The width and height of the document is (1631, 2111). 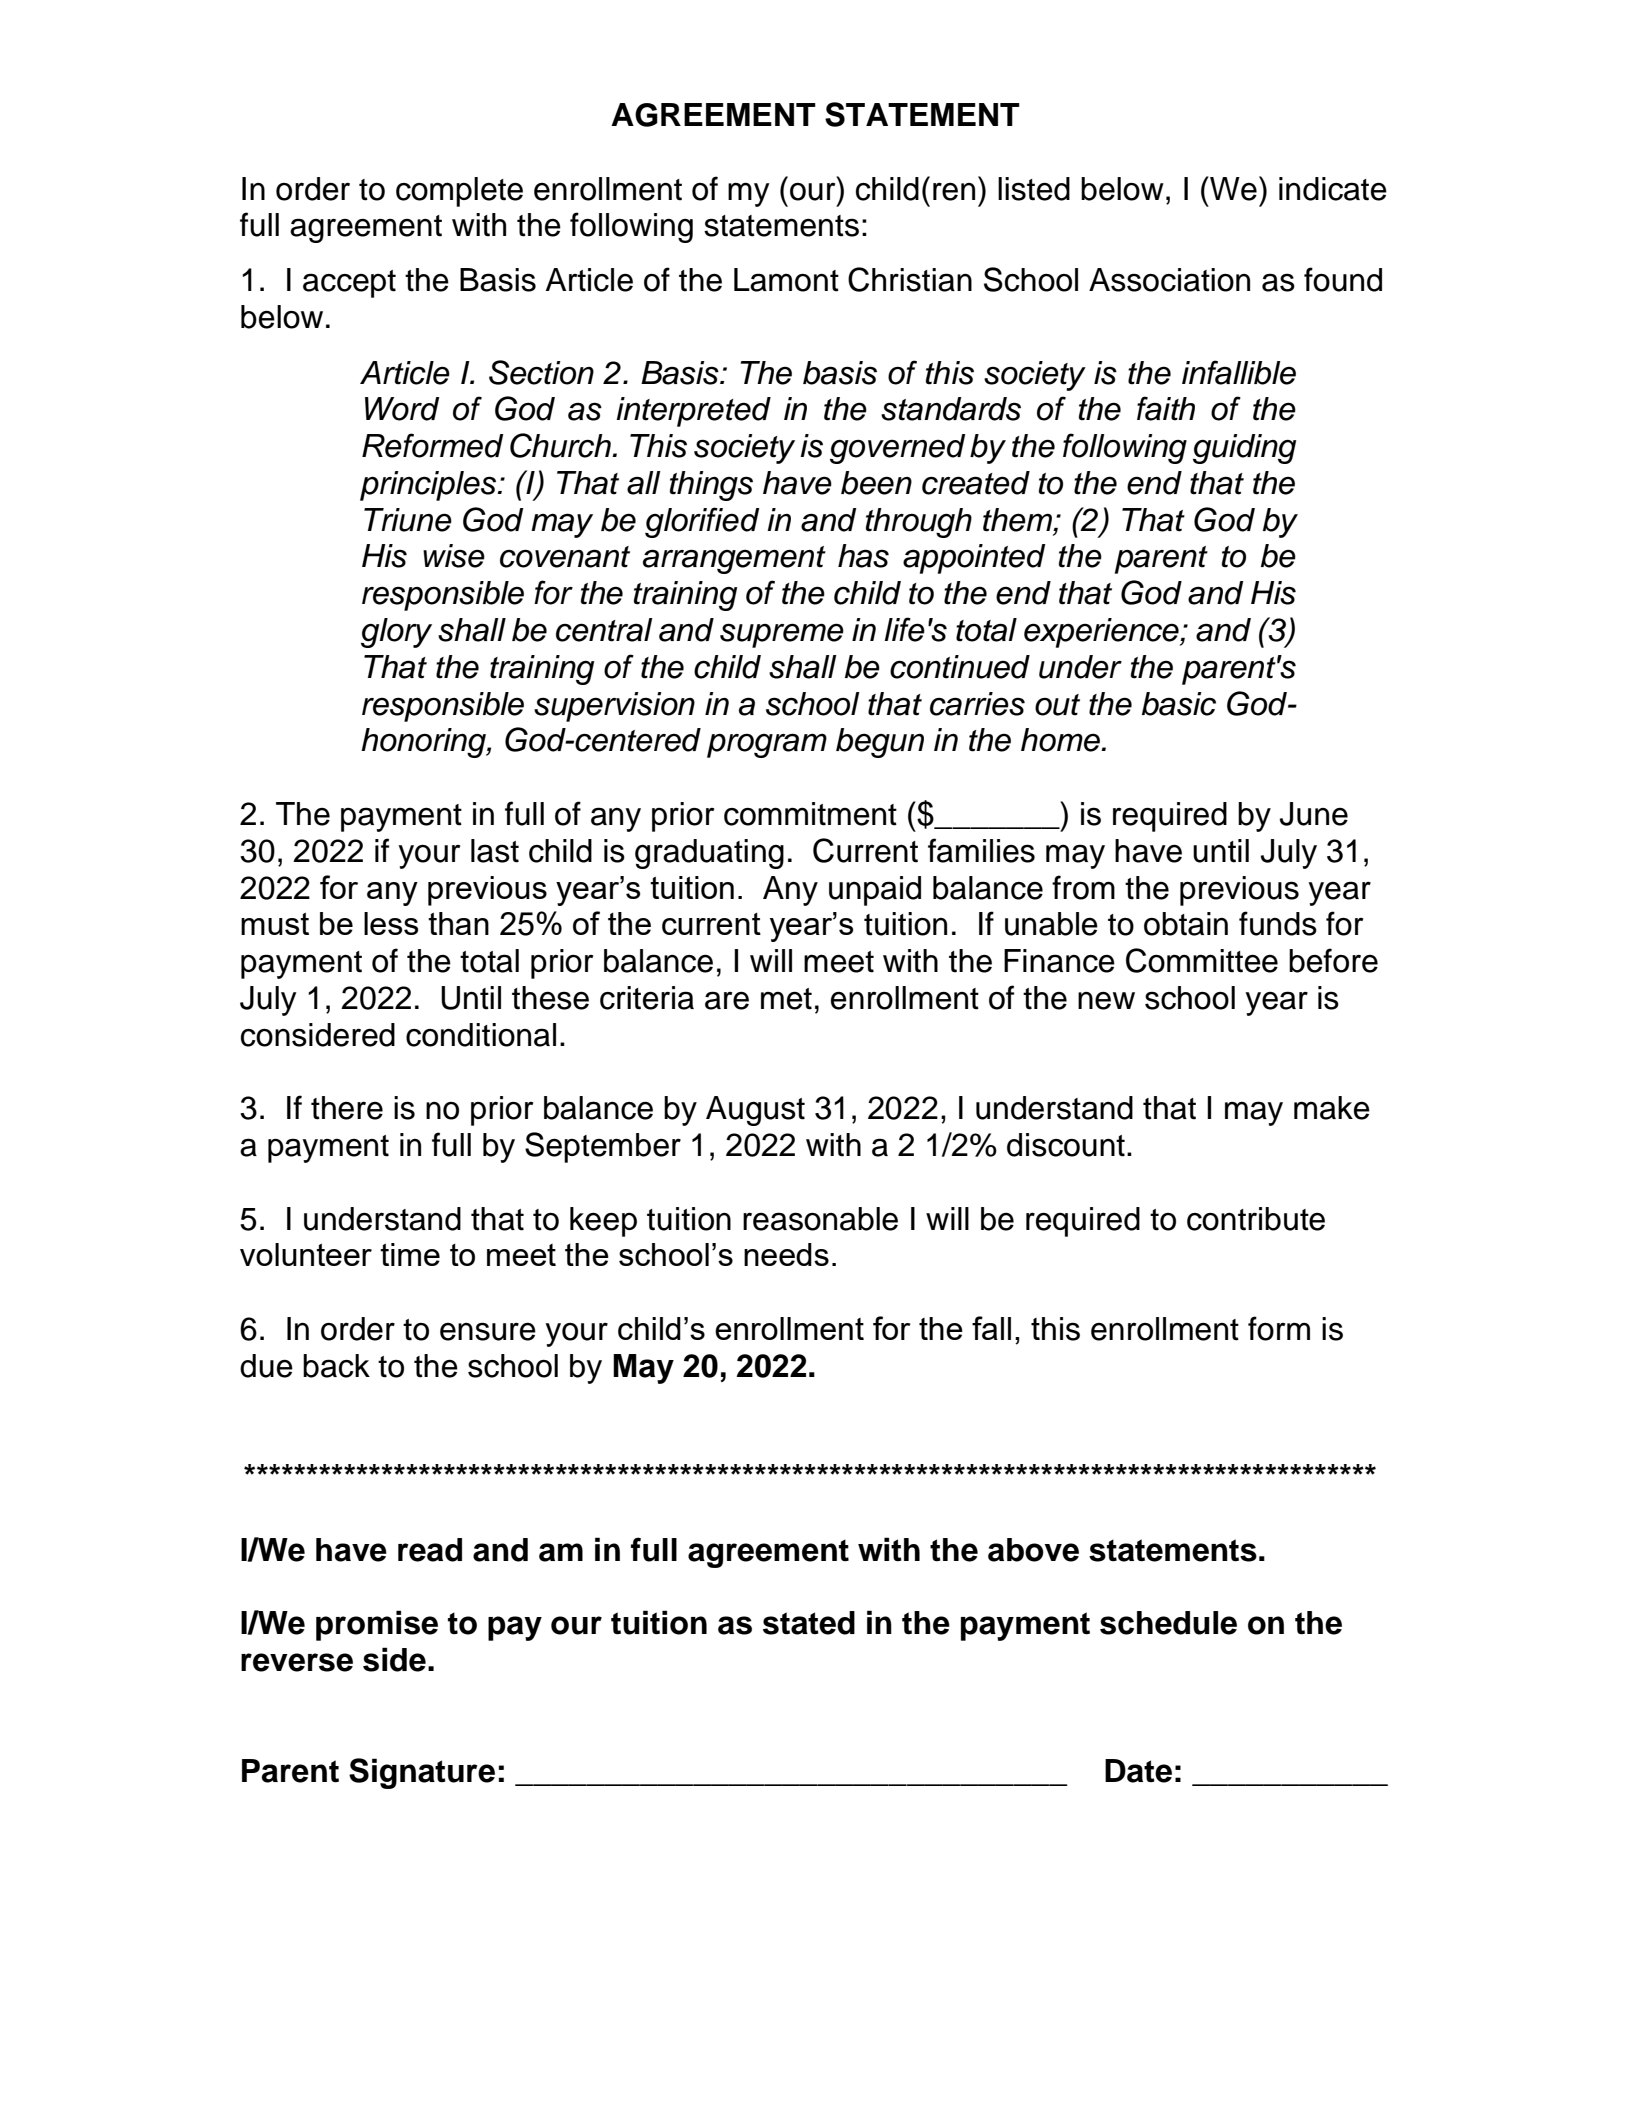 What do you see at coordinates (1169, 280) in the document?
I see `Association` at bounding box center [1169, 280].
